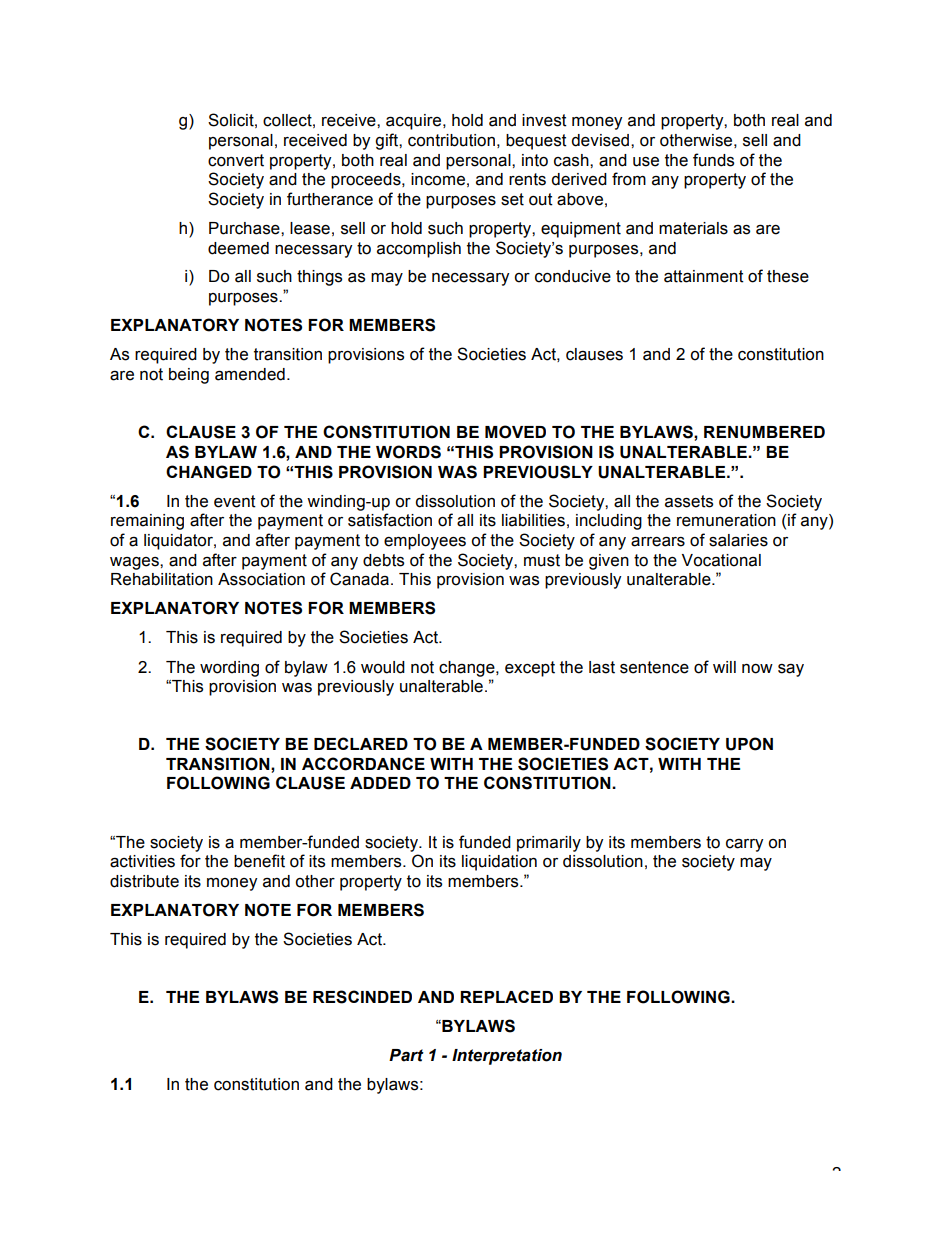 The width and height of the page is (952, 1233). Describe the element at coordinates (704, 276) in the page. I see `attainment` at that location.
